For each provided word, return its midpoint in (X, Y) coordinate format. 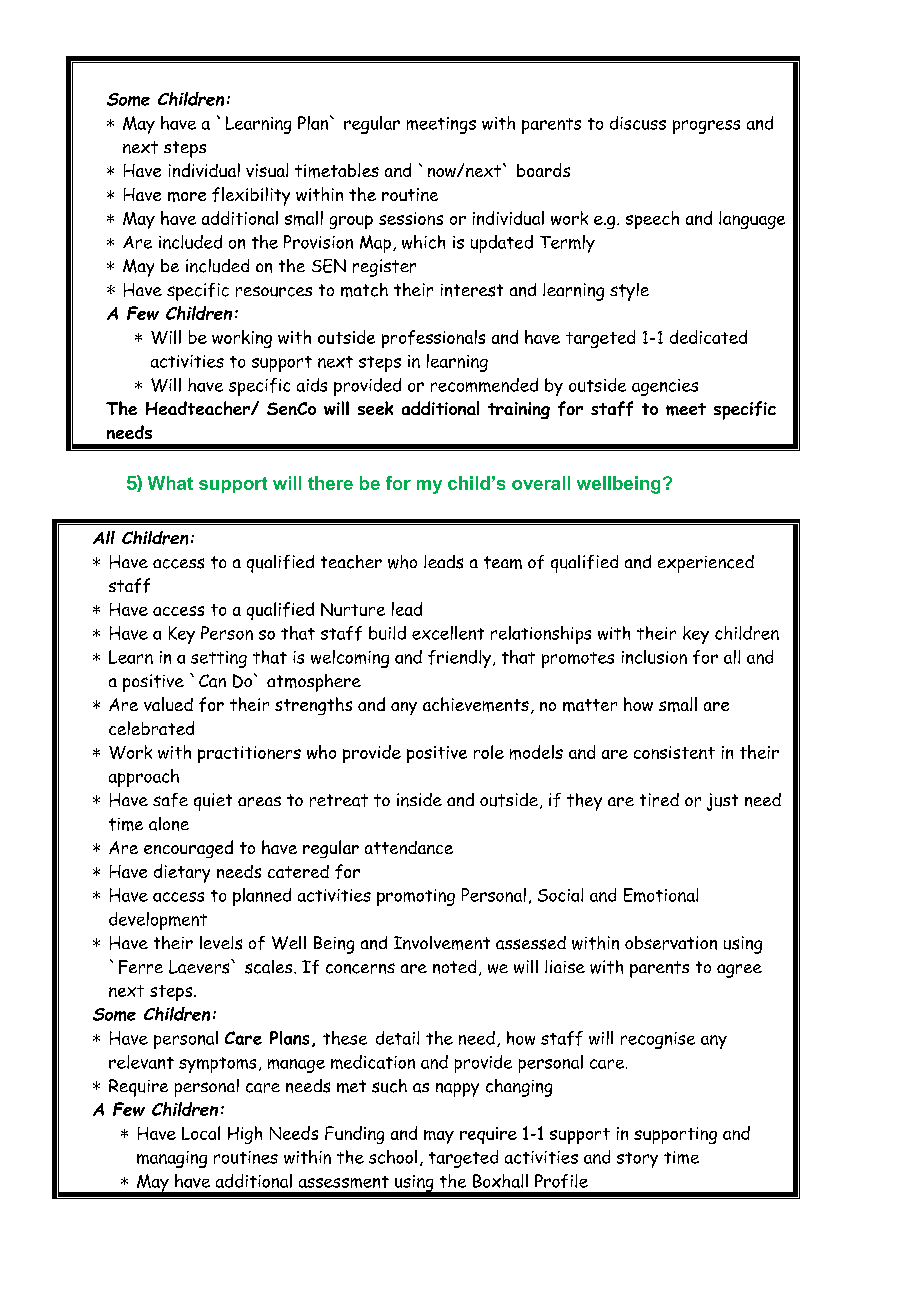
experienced (706, 564)
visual (267, 170)
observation (671, 943)
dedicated (708, 337)
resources (274, 291)
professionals (433, 339)
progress (706, 127)
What (170, 483)
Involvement (442, 943)
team (503, 562)
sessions (411, 218)
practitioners (249, 754)
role (489, 752)
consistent (674, 752)
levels (221, 943)
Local (201, 1133)
